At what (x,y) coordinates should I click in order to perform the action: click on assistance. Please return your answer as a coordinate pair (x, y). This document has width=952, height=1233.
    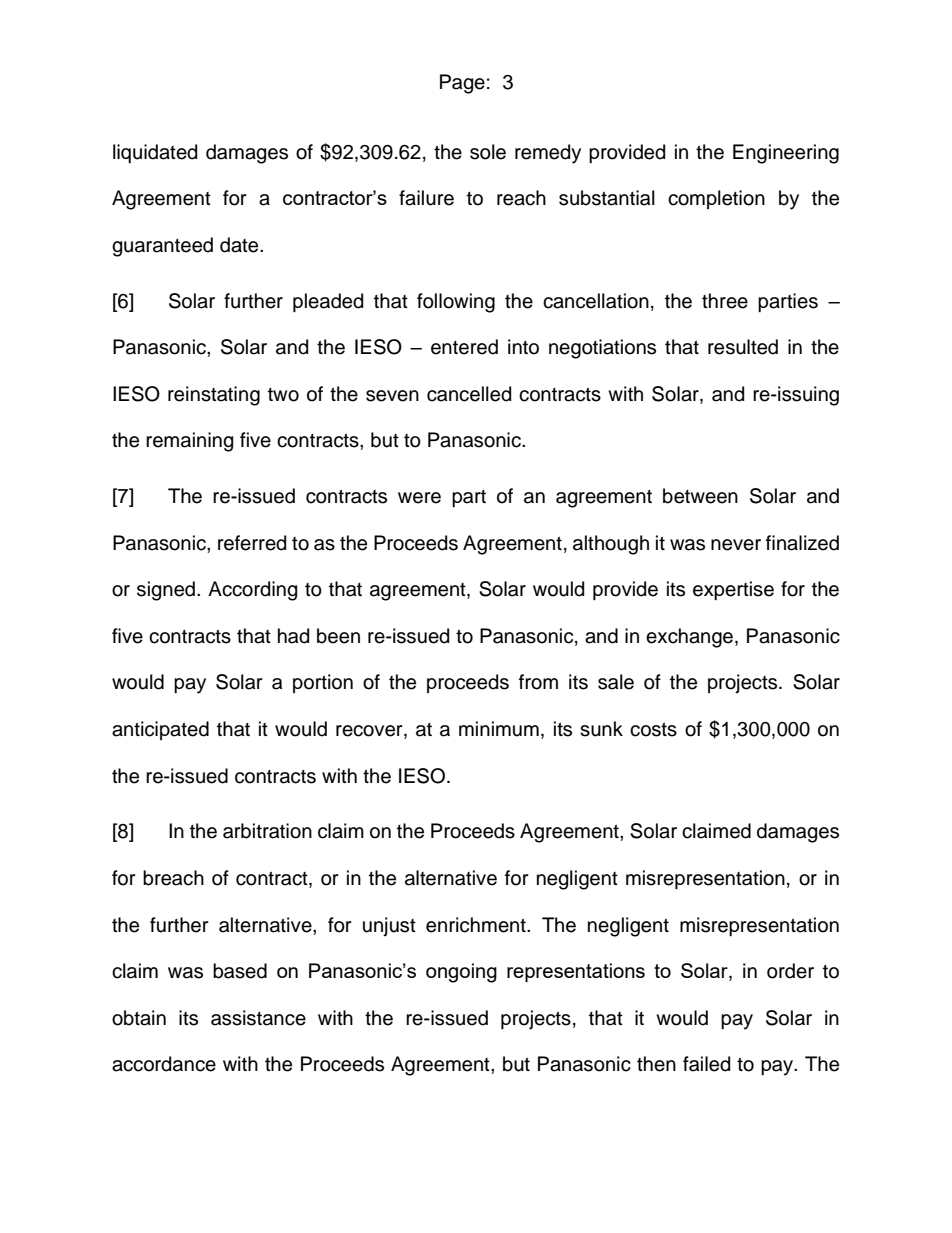
    Looking at the image, I should click on (258, 1018).
